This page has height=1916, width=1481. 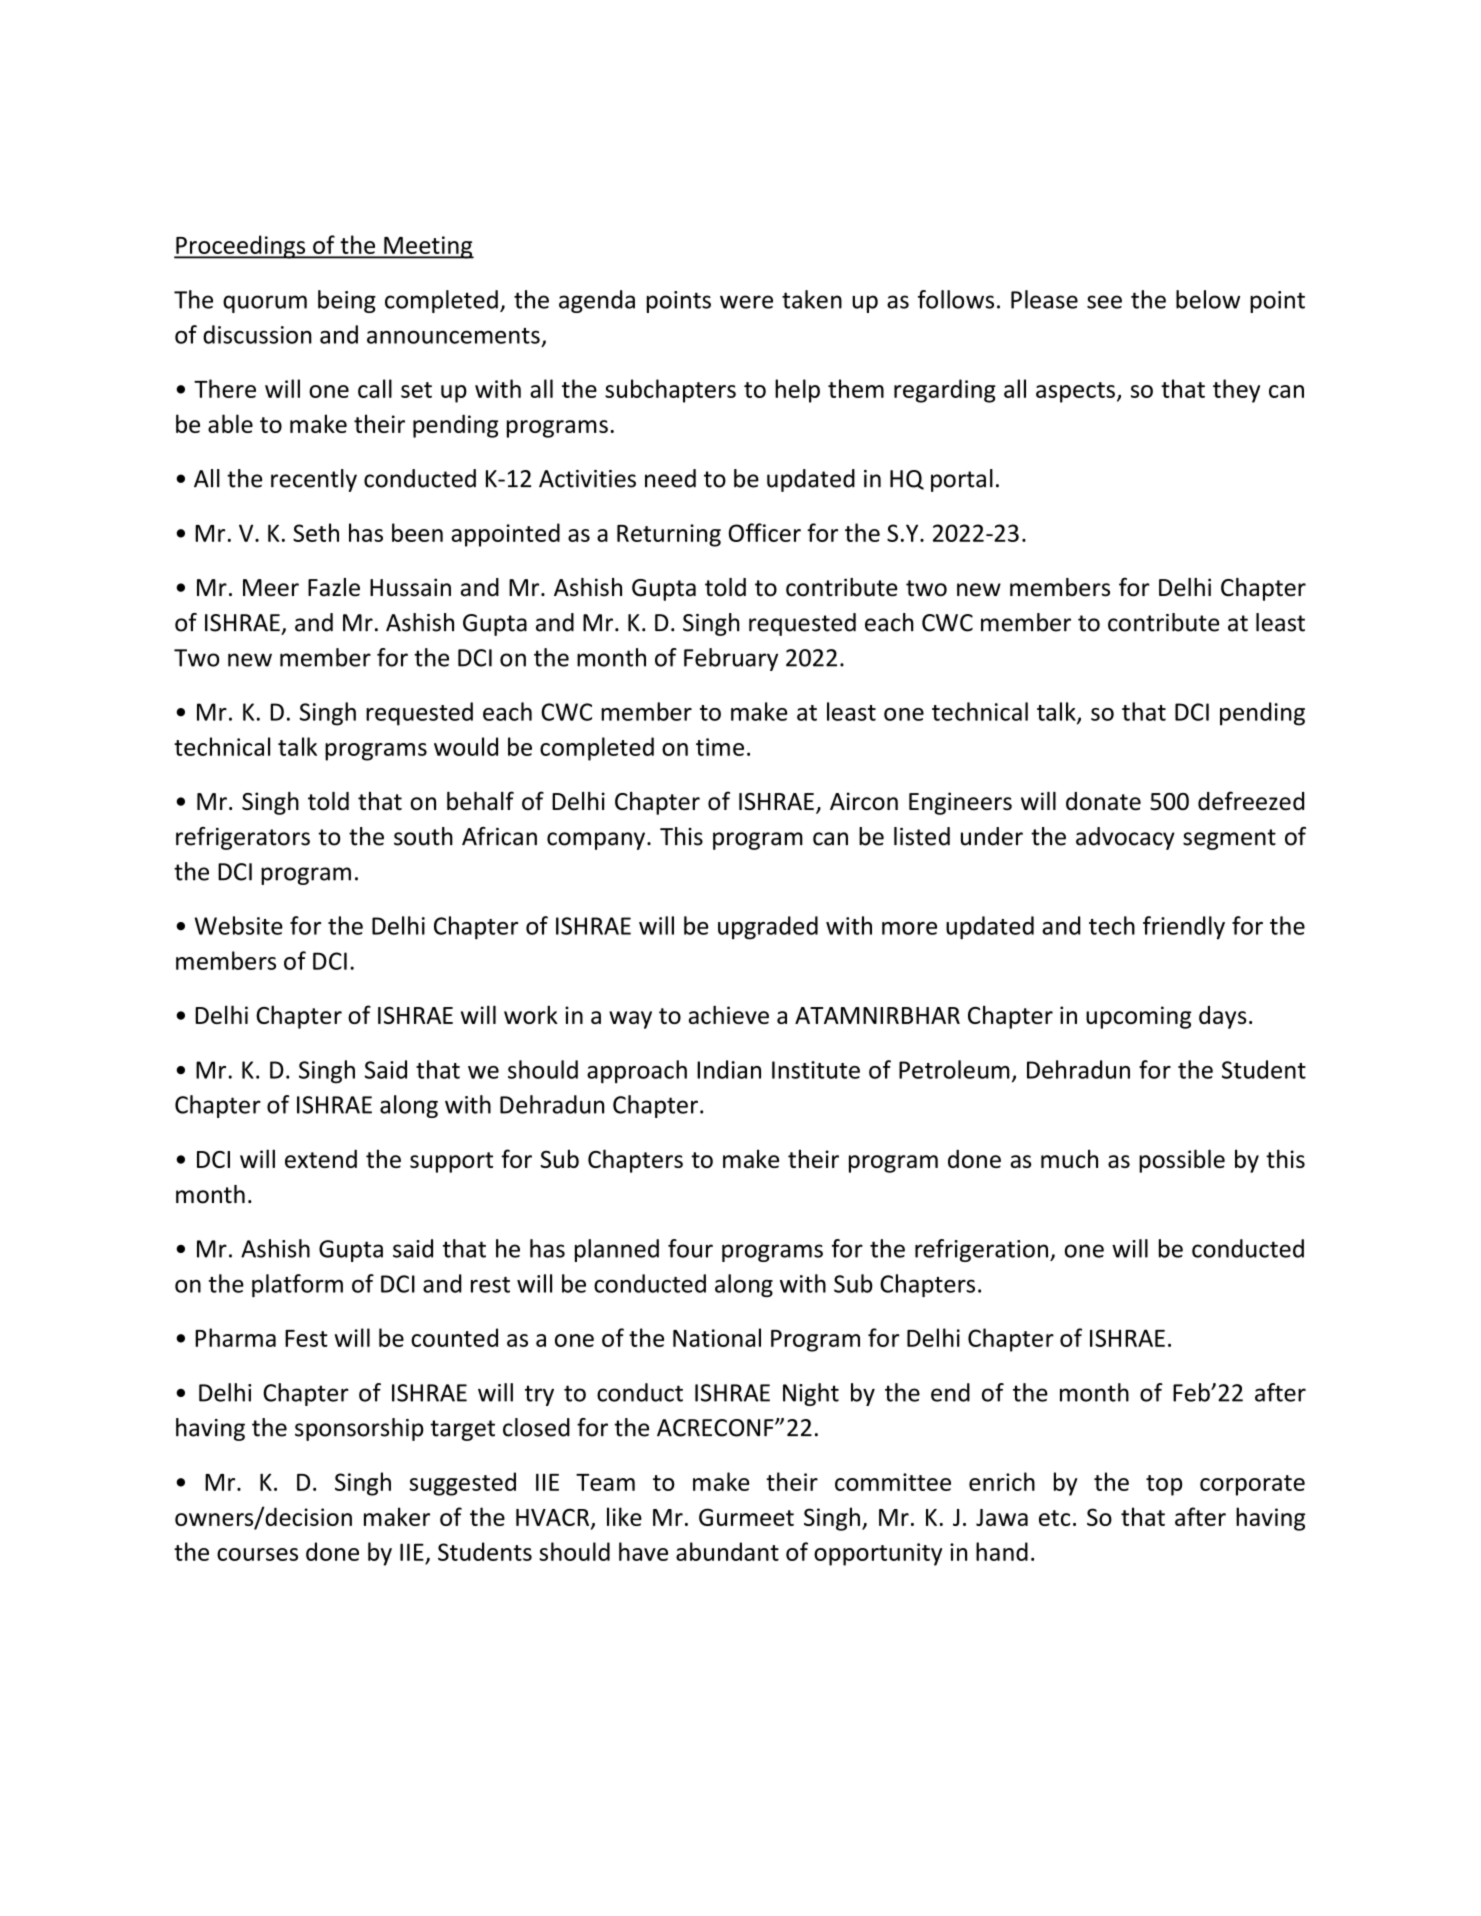 What do you see at coordinates (239, 925) in the page?
I see `Website` at bounding box center [239, 925].
